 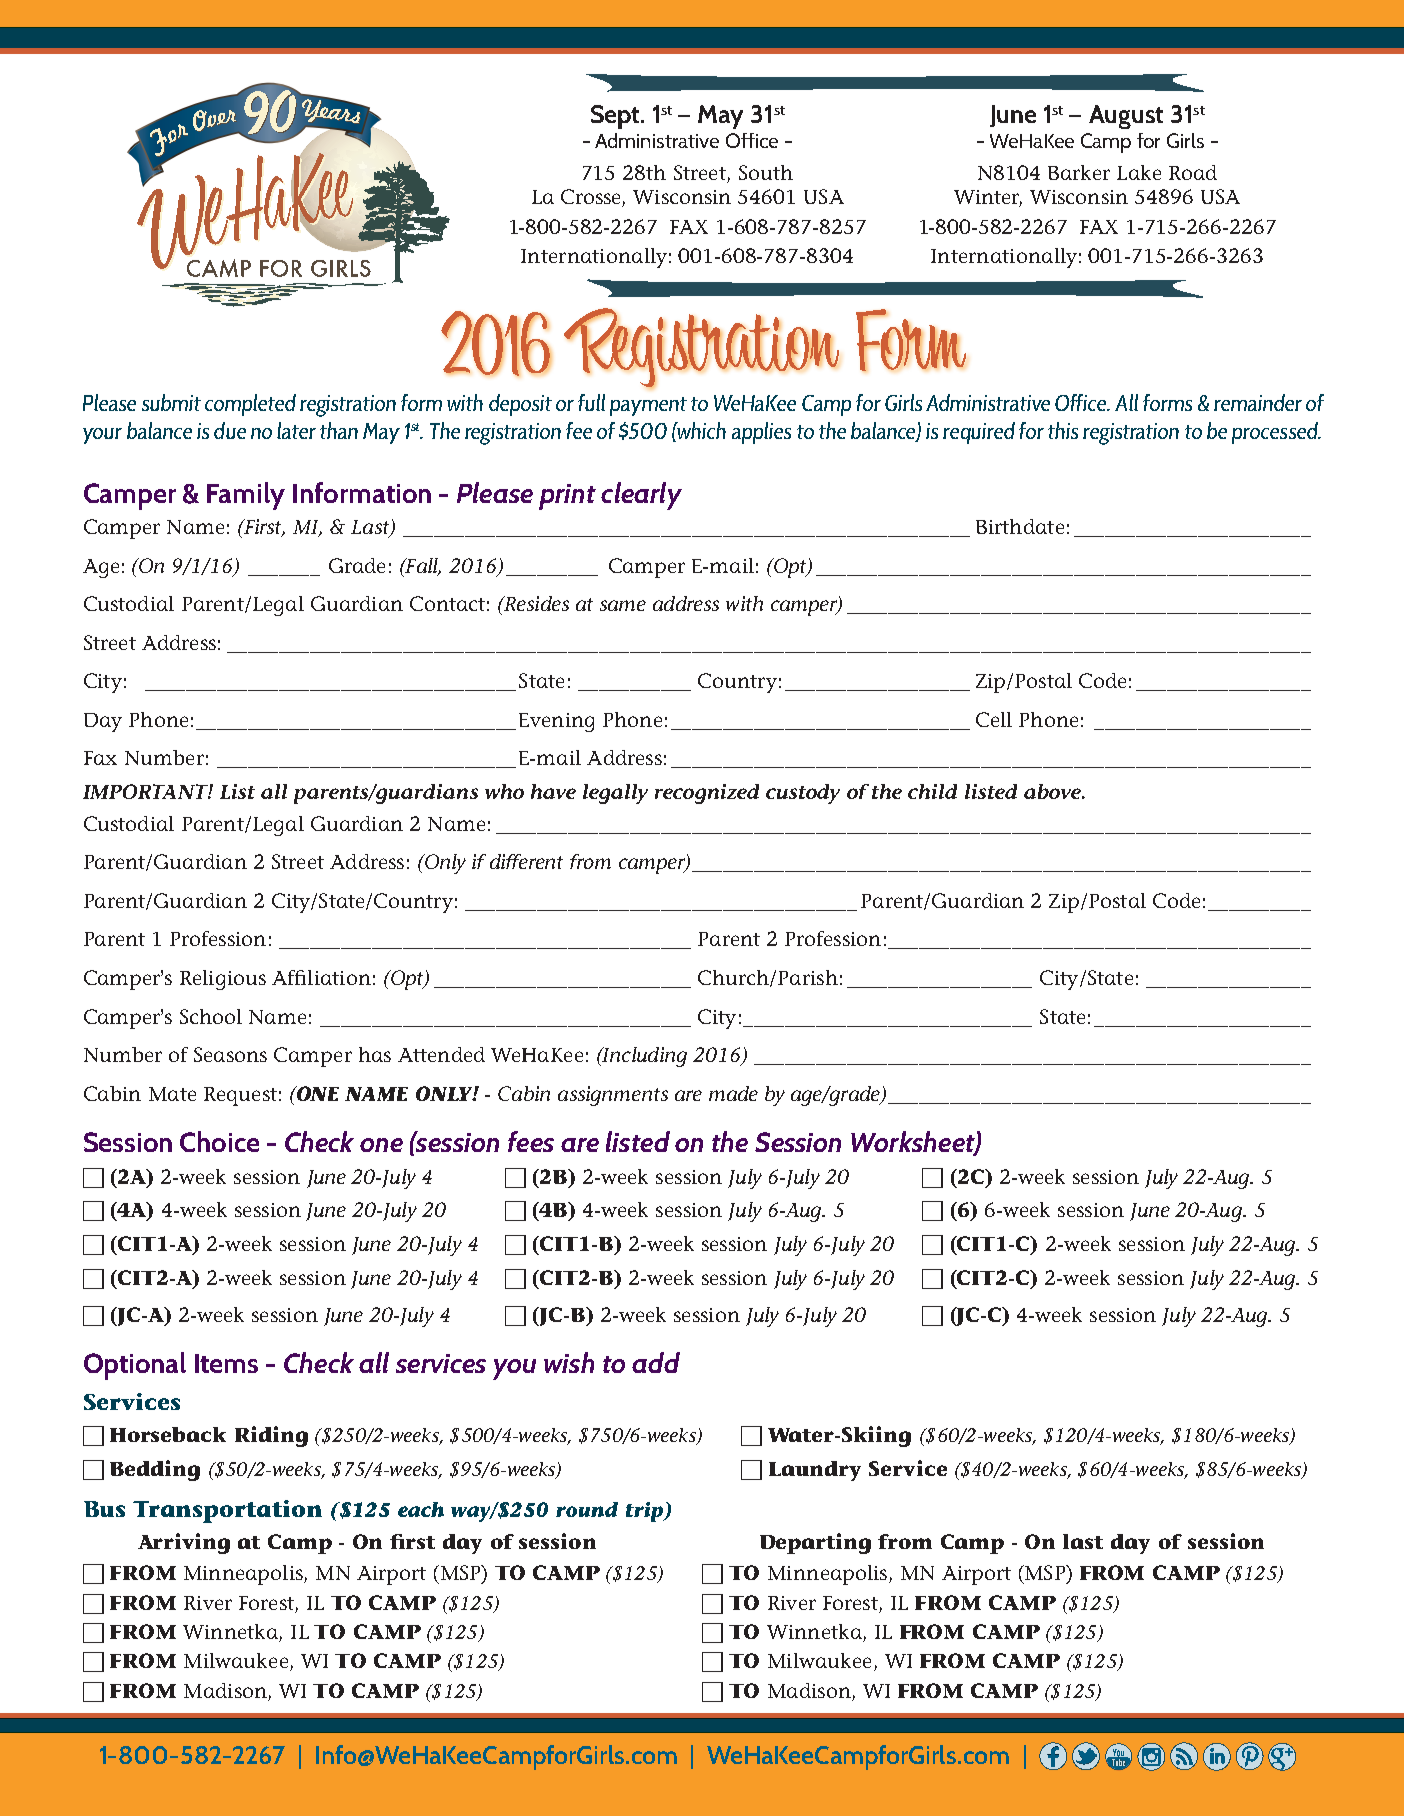 What do you see at coordinates (766, 172) in the page?
I see `South` at bounding box center [766, 172].
